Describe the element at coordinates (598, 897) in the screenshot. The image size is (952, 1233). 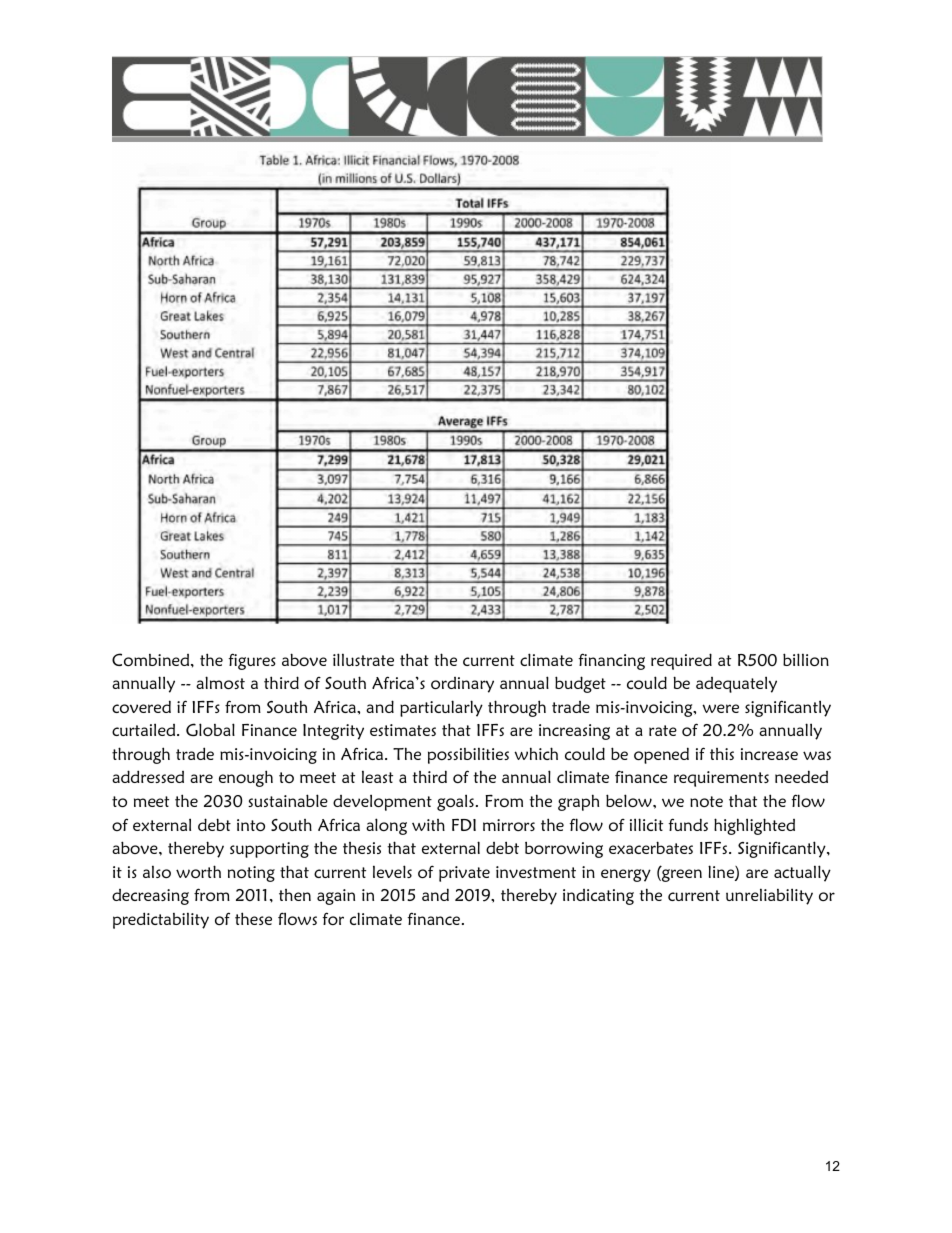
I see `indicating` at that location.
